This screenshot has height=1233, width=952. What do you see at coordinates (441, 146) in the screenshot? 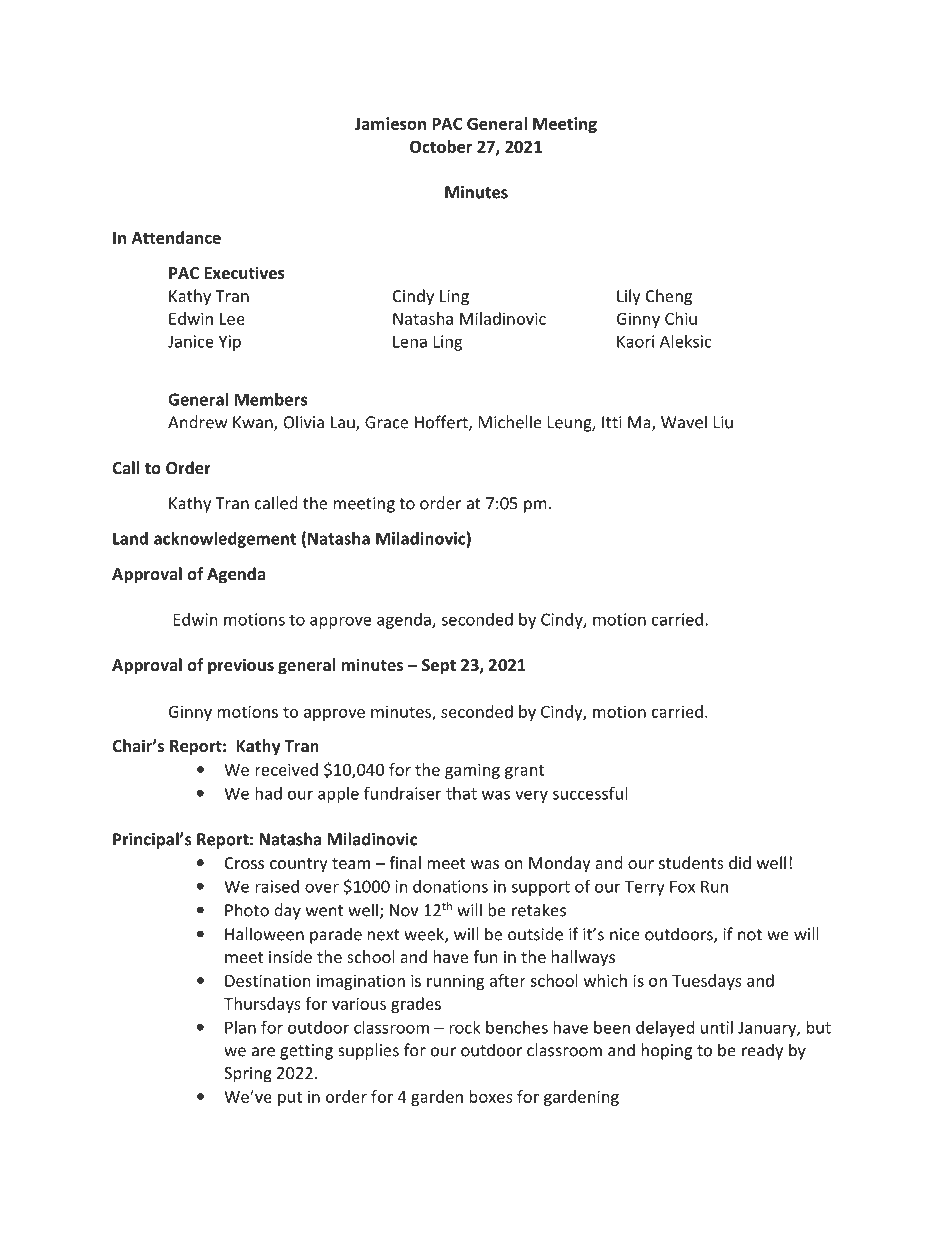
I see `October` at bounding box center [441, 146].
